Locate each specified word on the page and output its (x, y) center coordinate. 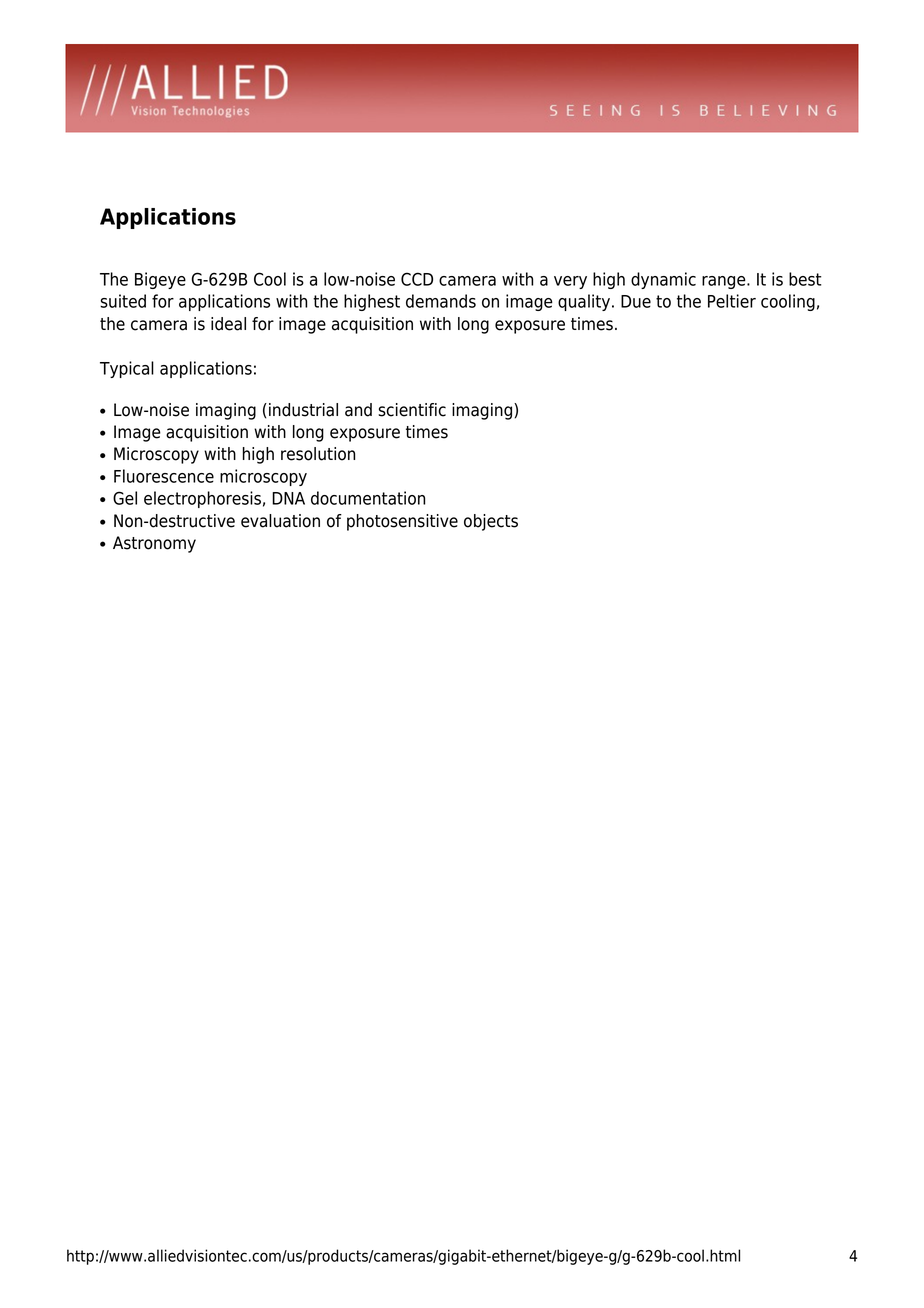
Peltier (732, 301)
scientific (412, 410)
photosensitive (402, 522)
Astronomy (154, 544)
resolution (318, 454)
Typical (127, 369)
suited (123, 301)
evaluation (280, 521)
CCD (417, 279)
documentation (368, 498)
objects (491, 522)
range (725, 282)
